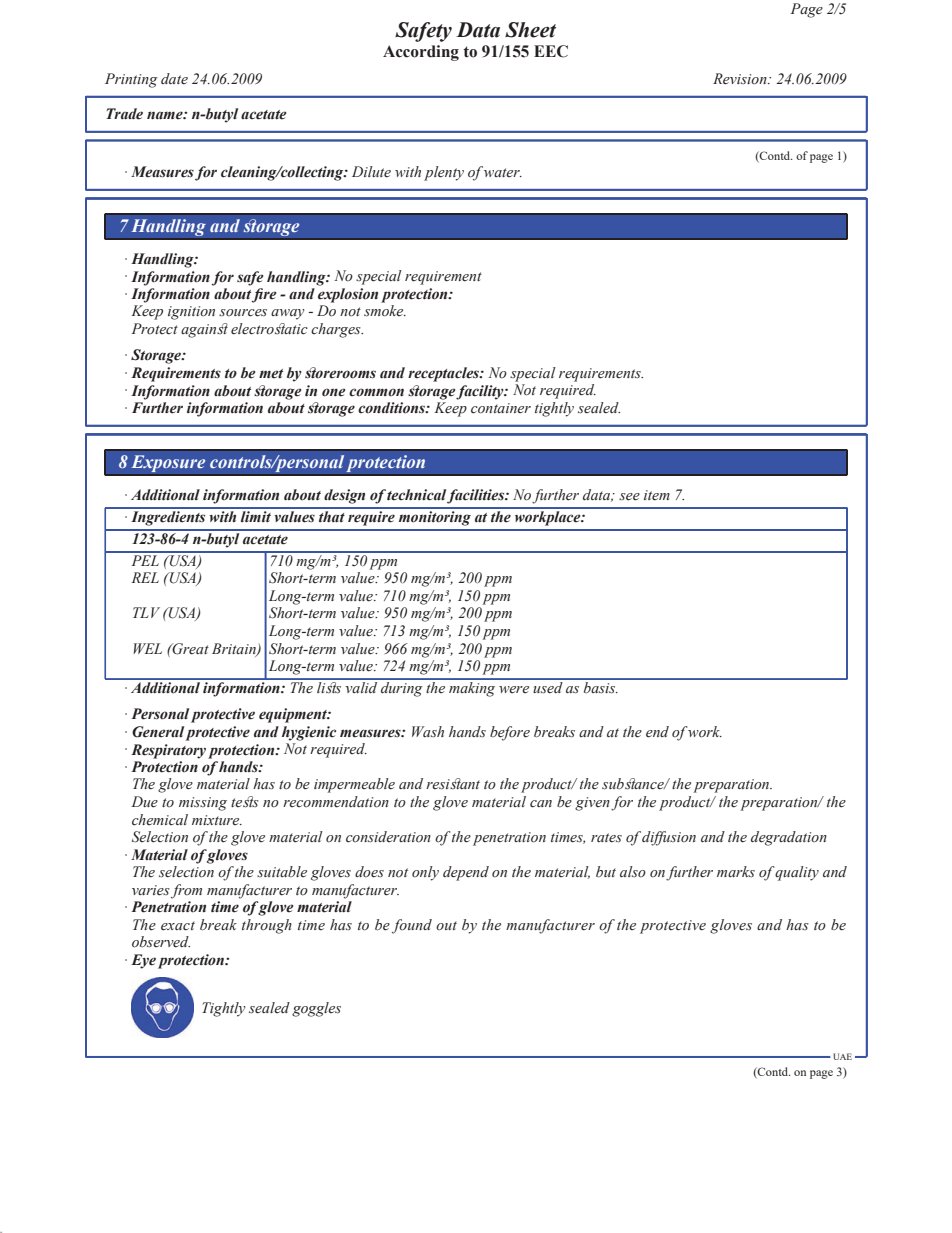 Image resolution: width=952 pixels, height=1233 pixels. What do you see at coordinates (472, 688) in the screenshot?
I see `making` at bounding box center [472, 688].
